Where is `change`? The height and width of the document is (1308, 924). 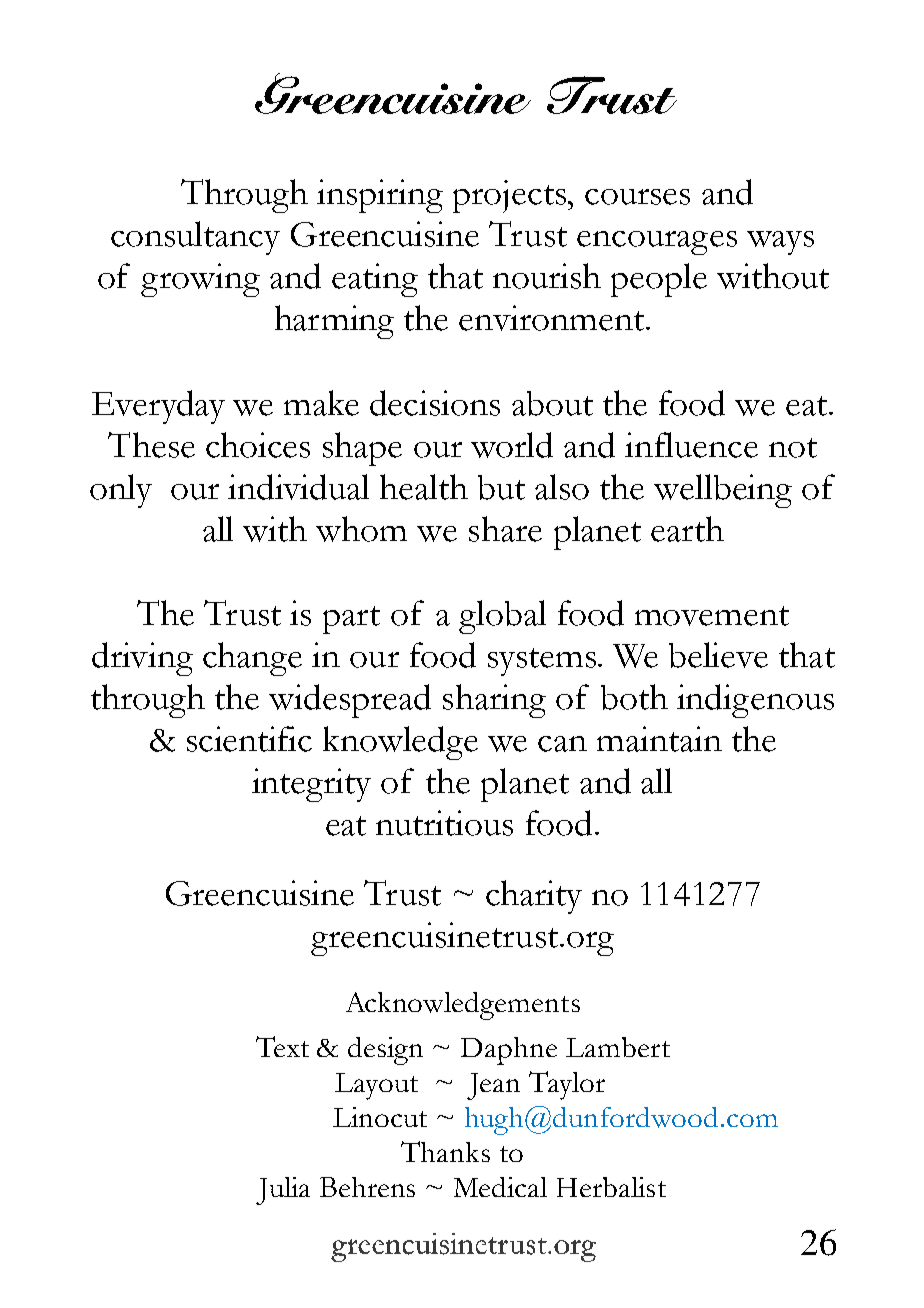
change is located at coordinates (252, 659).
